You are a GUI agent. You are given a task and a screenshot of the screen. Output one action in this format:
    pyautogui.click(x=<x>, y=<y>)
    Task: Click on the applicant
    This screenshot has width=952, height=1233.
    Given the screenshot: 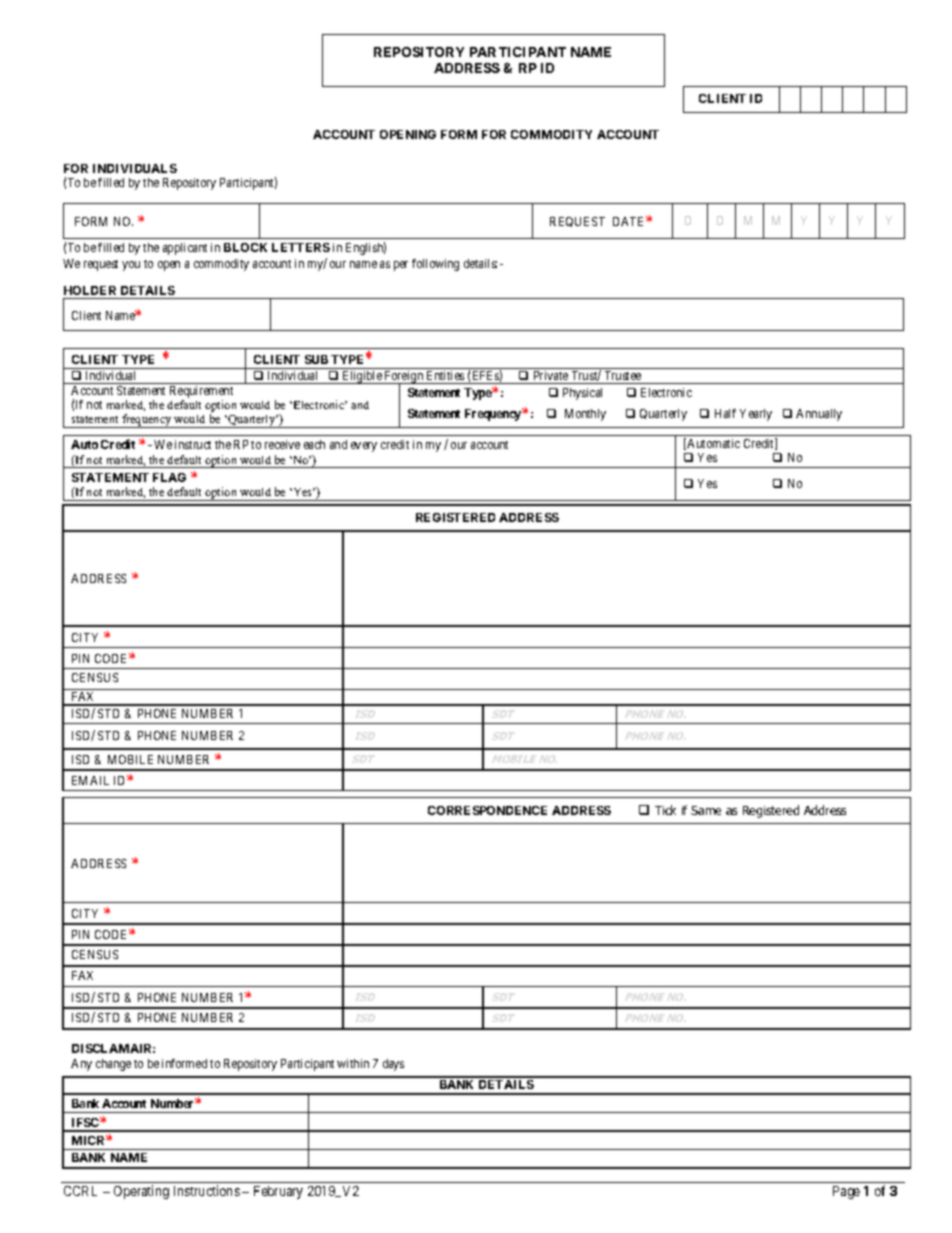 What is the action you would take?
    pyautogui.click(x=185, y=249)
